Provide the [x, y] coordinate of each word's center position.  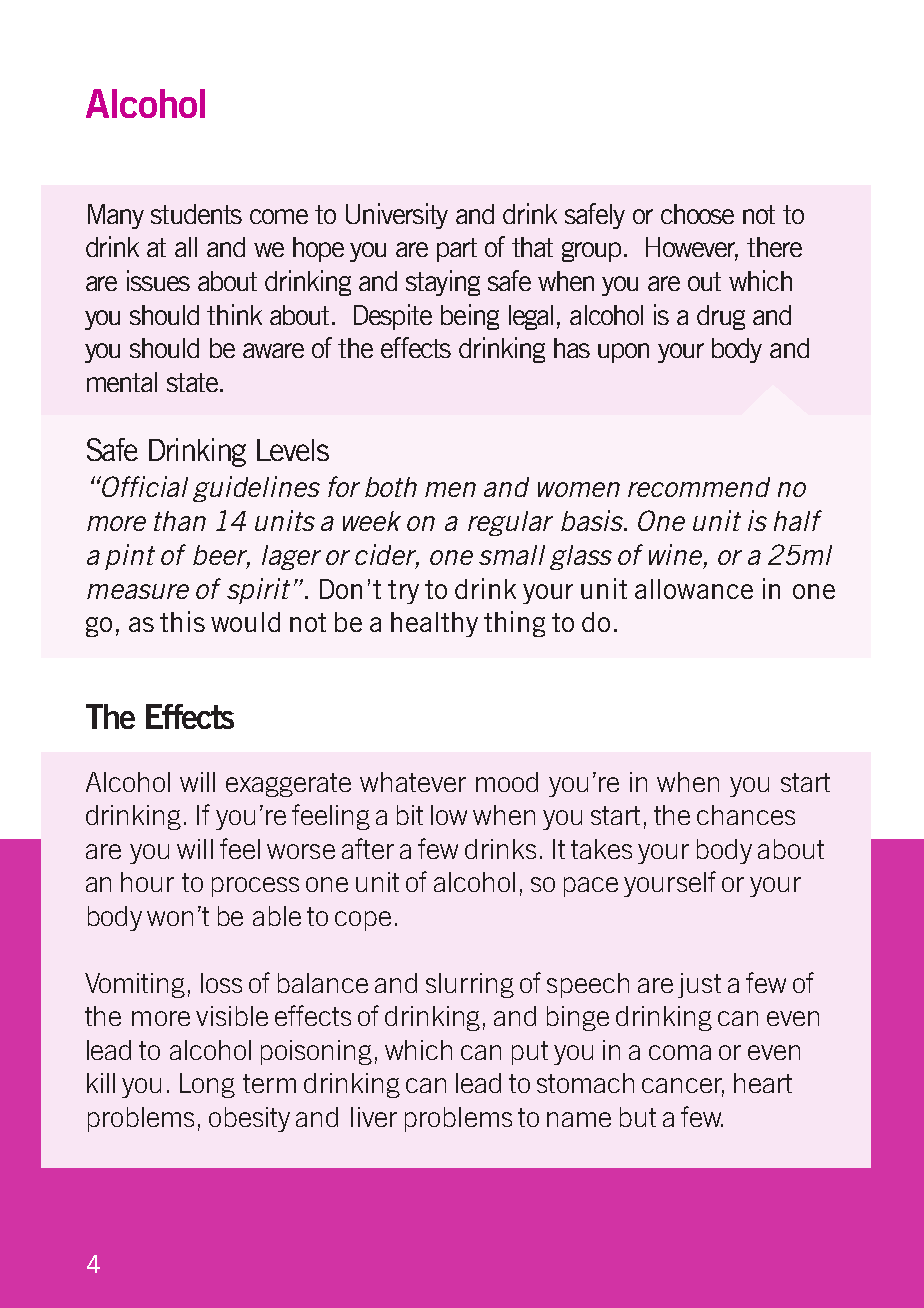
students [196, 214]
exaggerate [288, 785]
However [692, 248]
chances [746, 815]
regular [510, 523]
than [180, 521]
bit [410, 815]
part [457, 250]
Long [207, 1085]
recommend [699, 487]
